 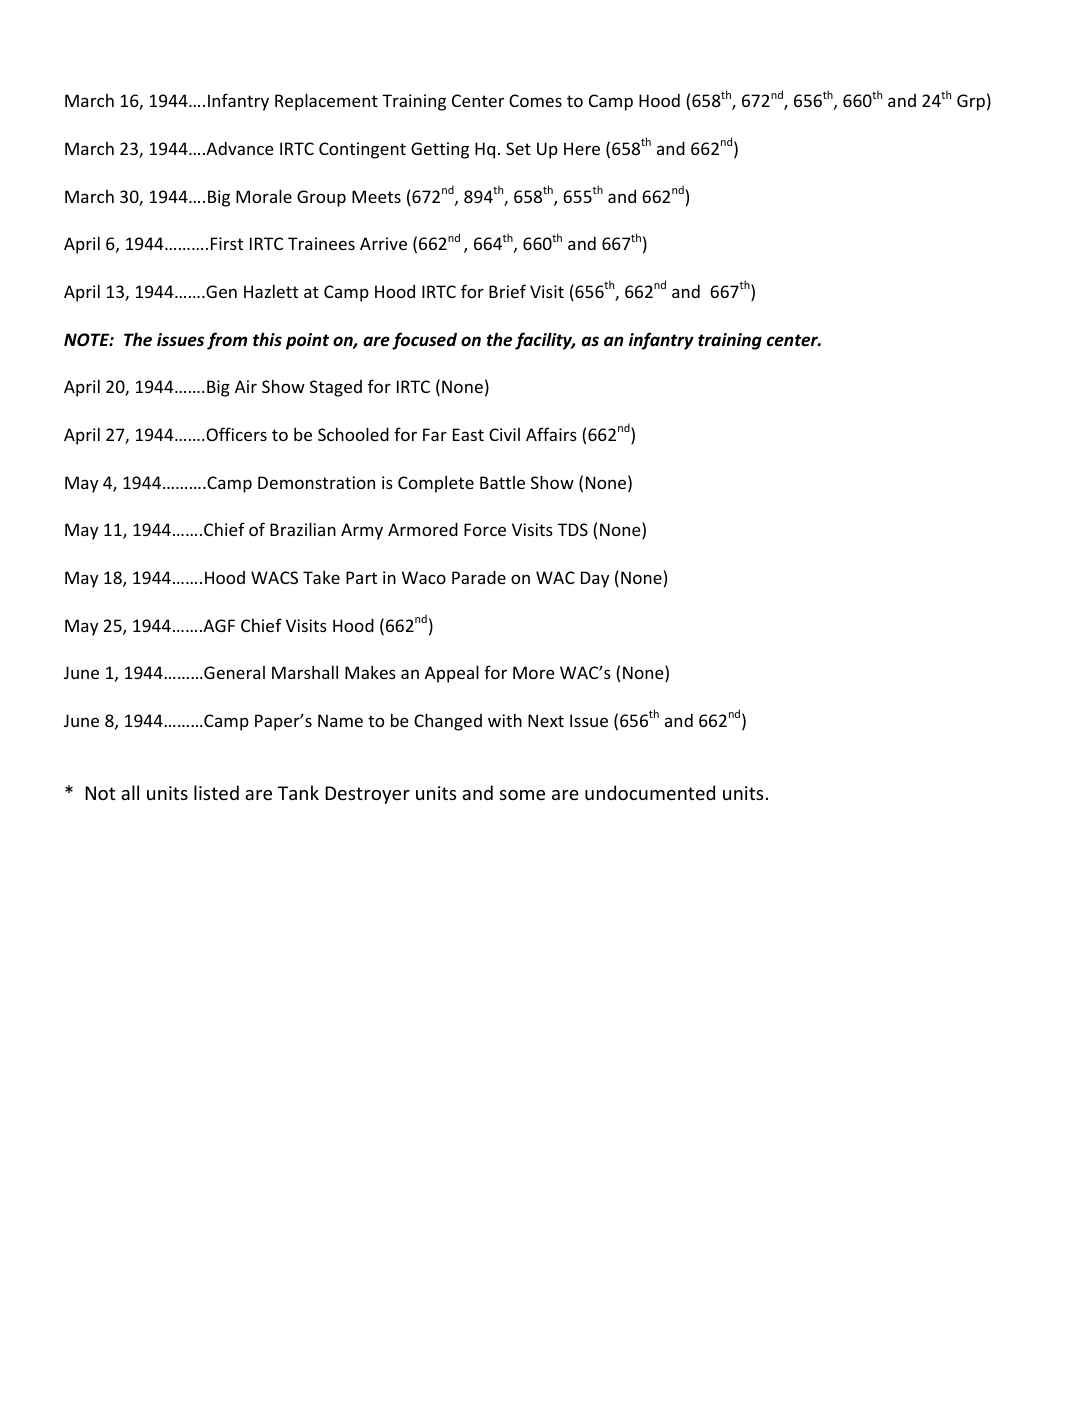 I want to click on Next, so click(x=546, y=720).
